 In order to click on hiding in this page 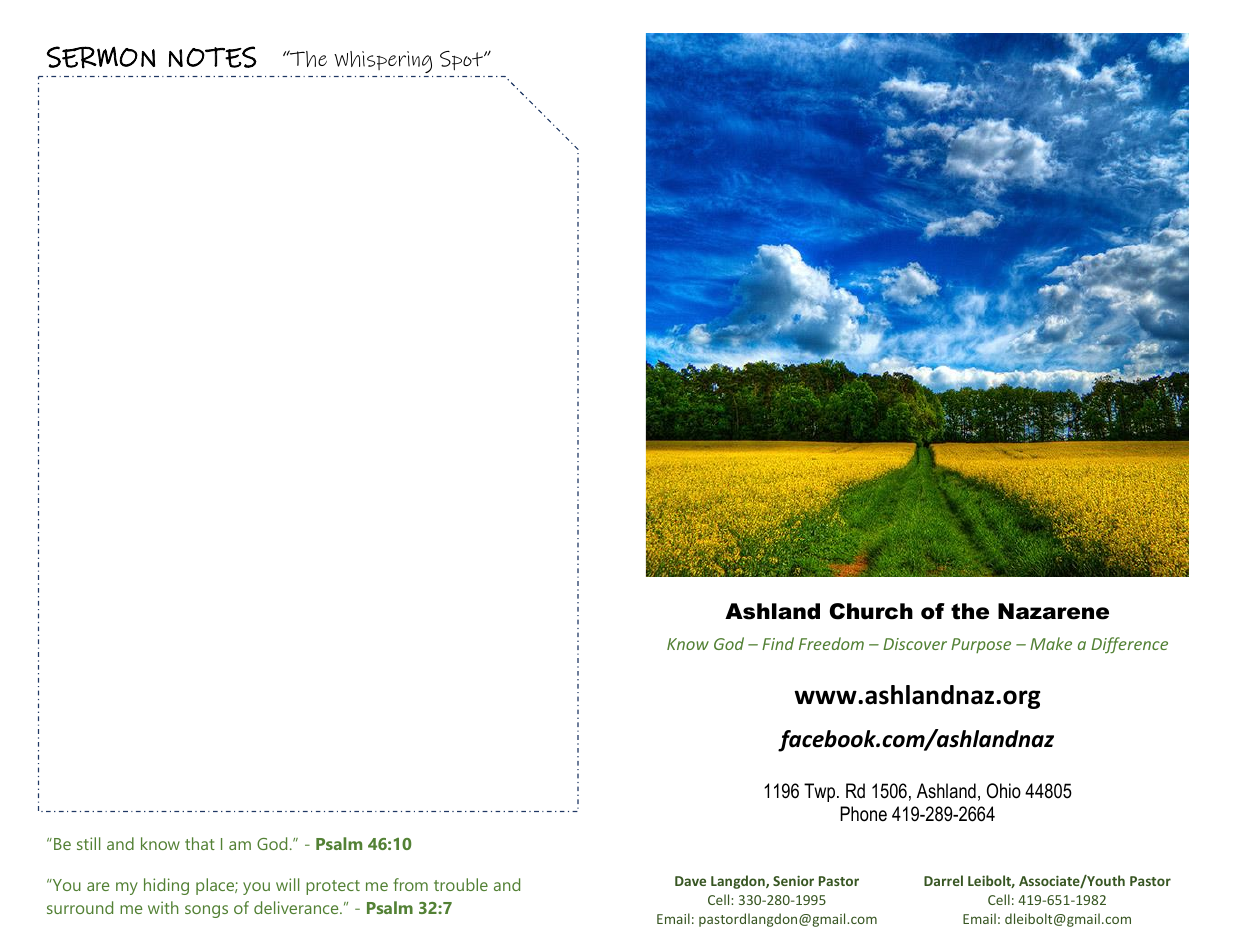, I will do `click(166, 886)`.
